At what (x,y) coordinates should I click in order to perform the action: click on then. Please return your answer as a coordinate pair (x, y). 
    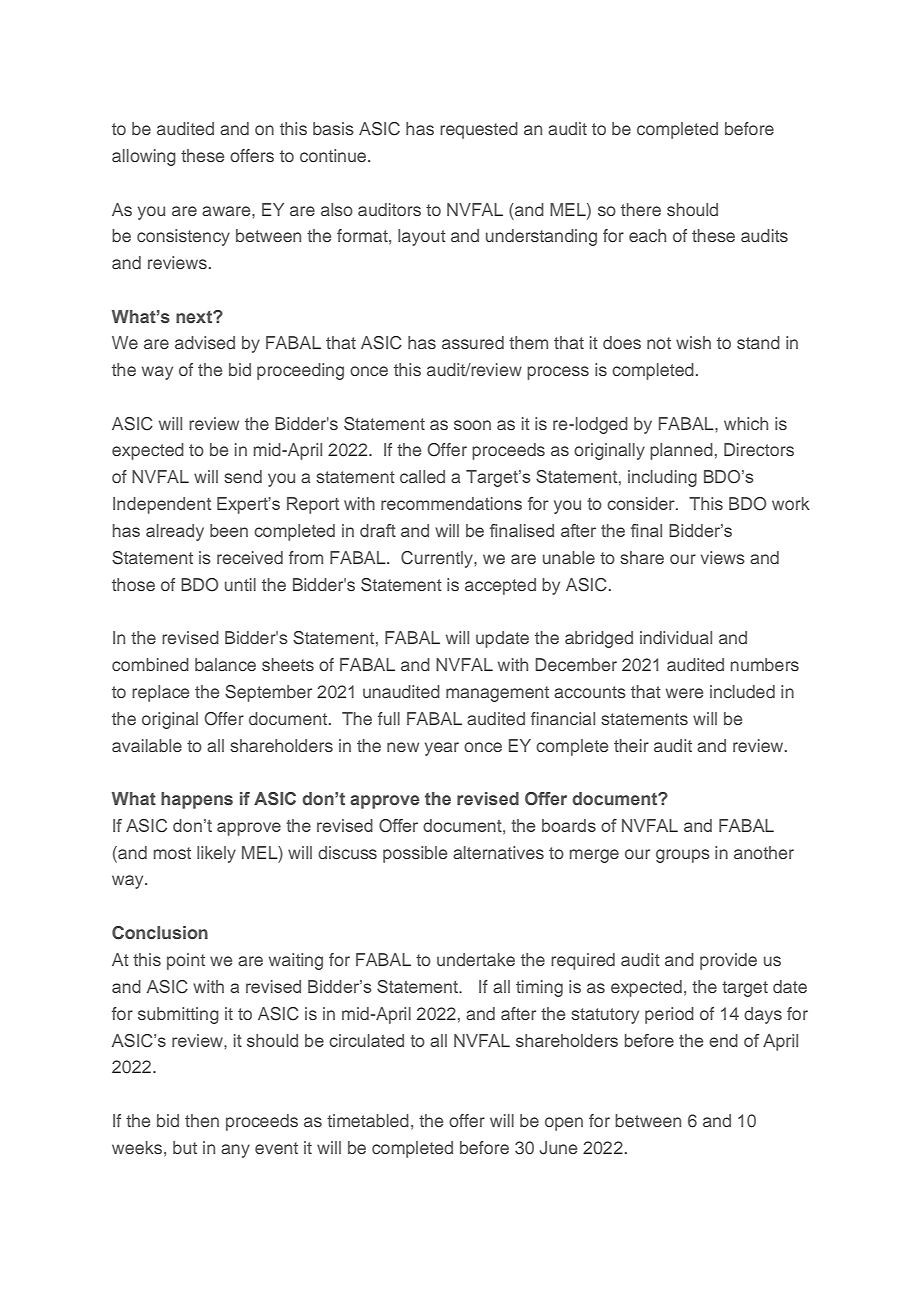
    Looking at the image, I should click on (202, 1120).
